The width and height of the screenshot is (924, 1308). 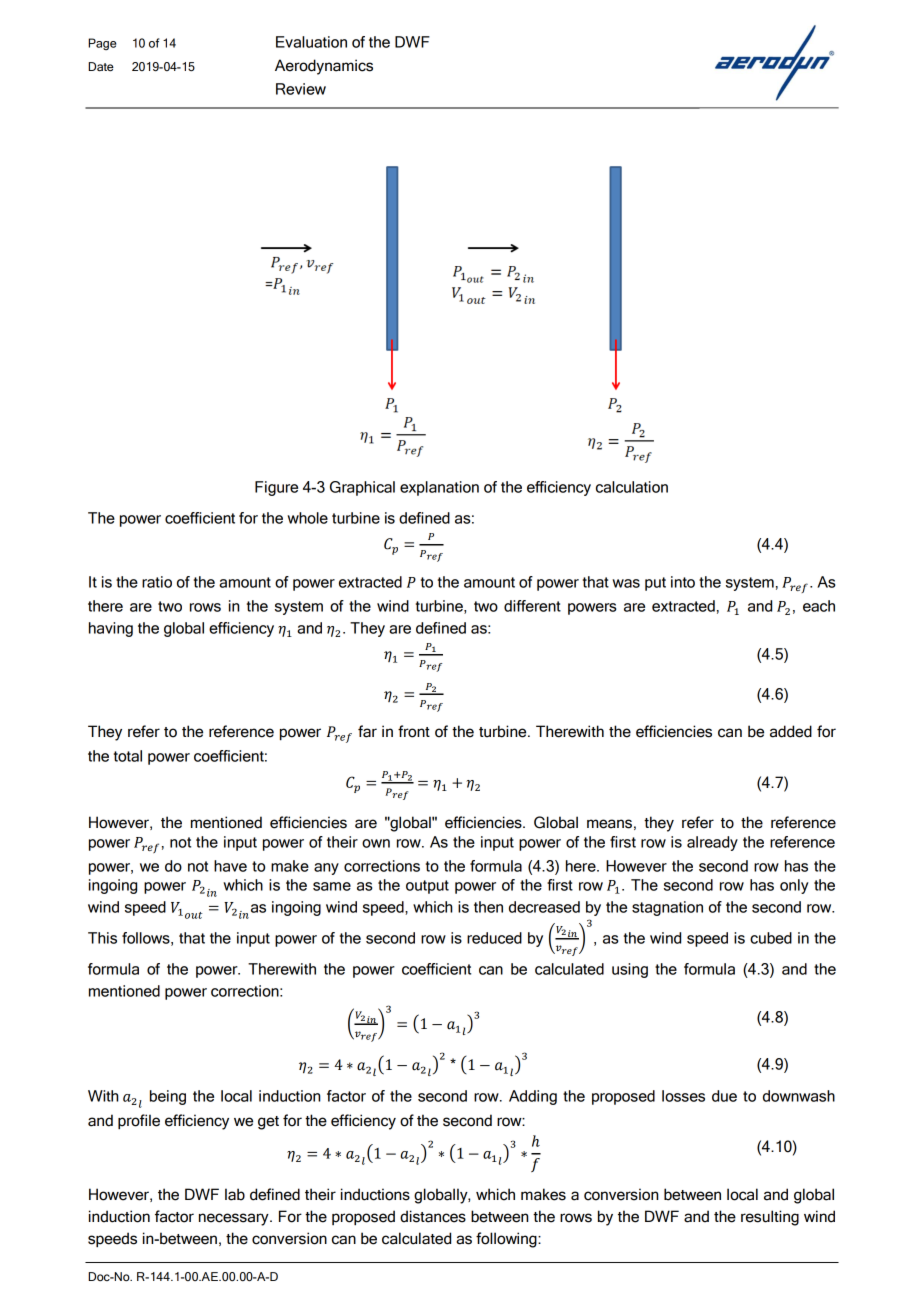 What do you see at coordinates (439, 488) in the screenshot?
I see `explanation` at bounding box center [439, 488].
